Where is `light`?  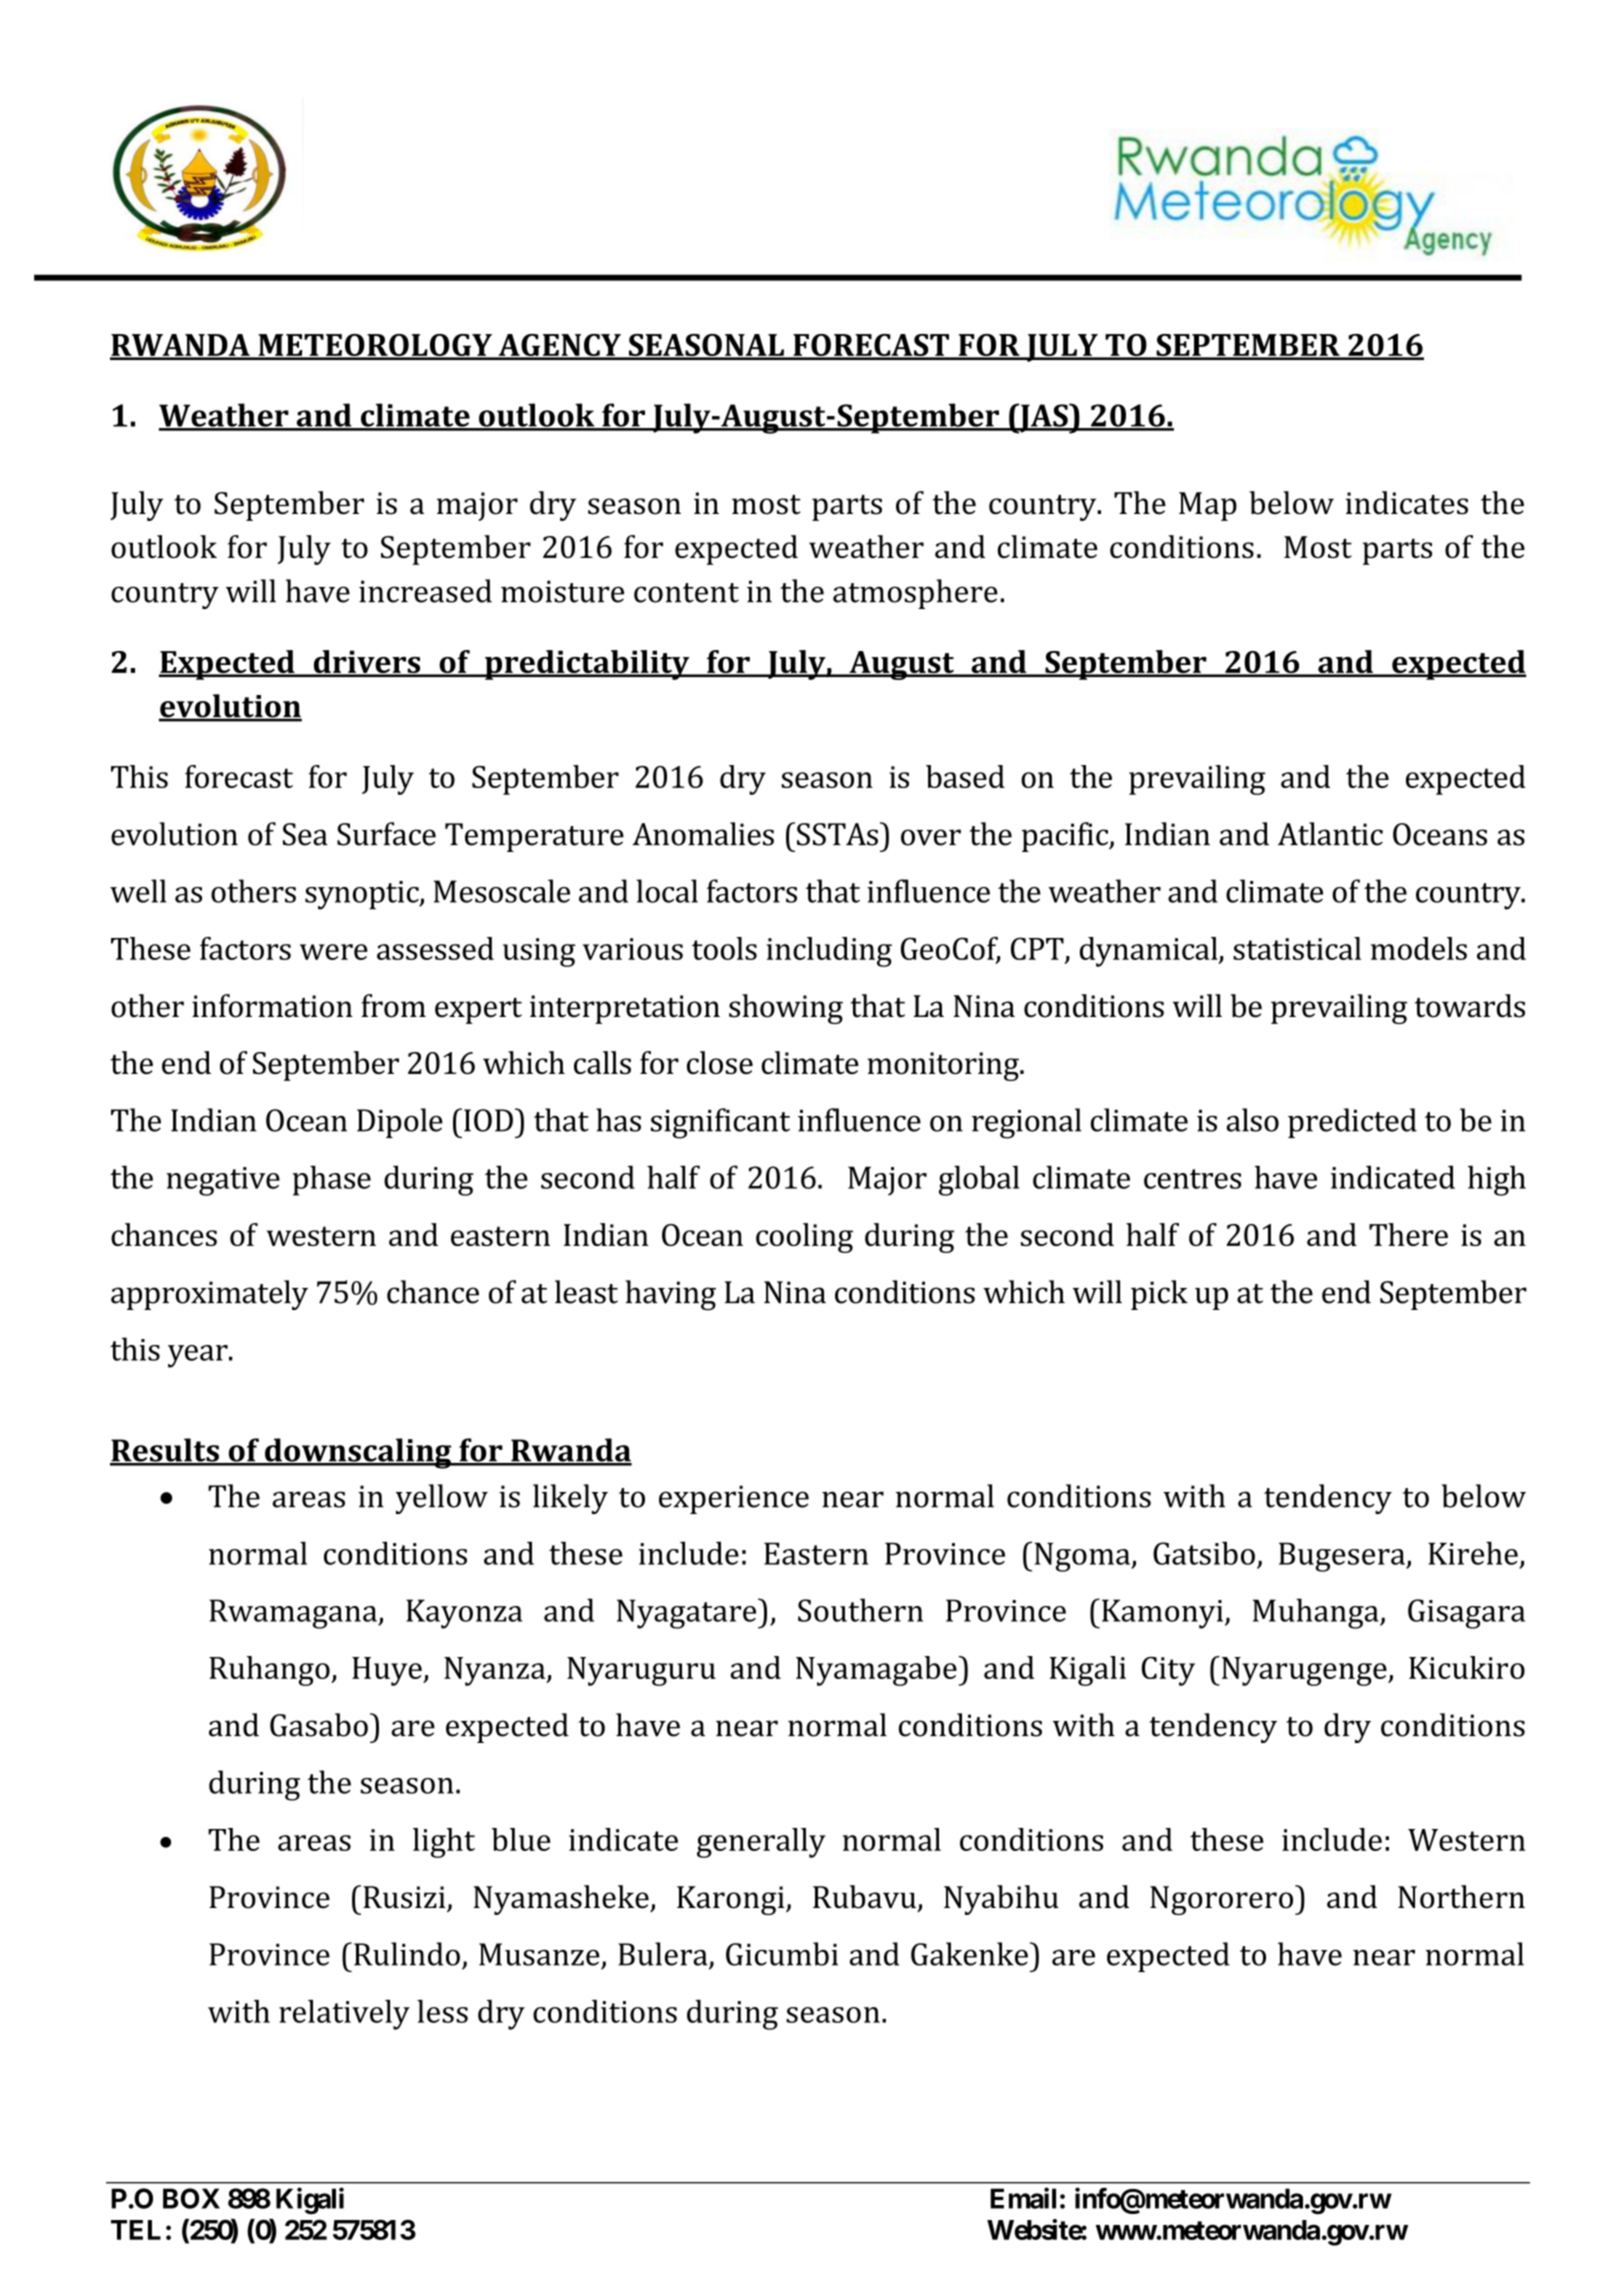
light is located at coordinates (444, 1843).
